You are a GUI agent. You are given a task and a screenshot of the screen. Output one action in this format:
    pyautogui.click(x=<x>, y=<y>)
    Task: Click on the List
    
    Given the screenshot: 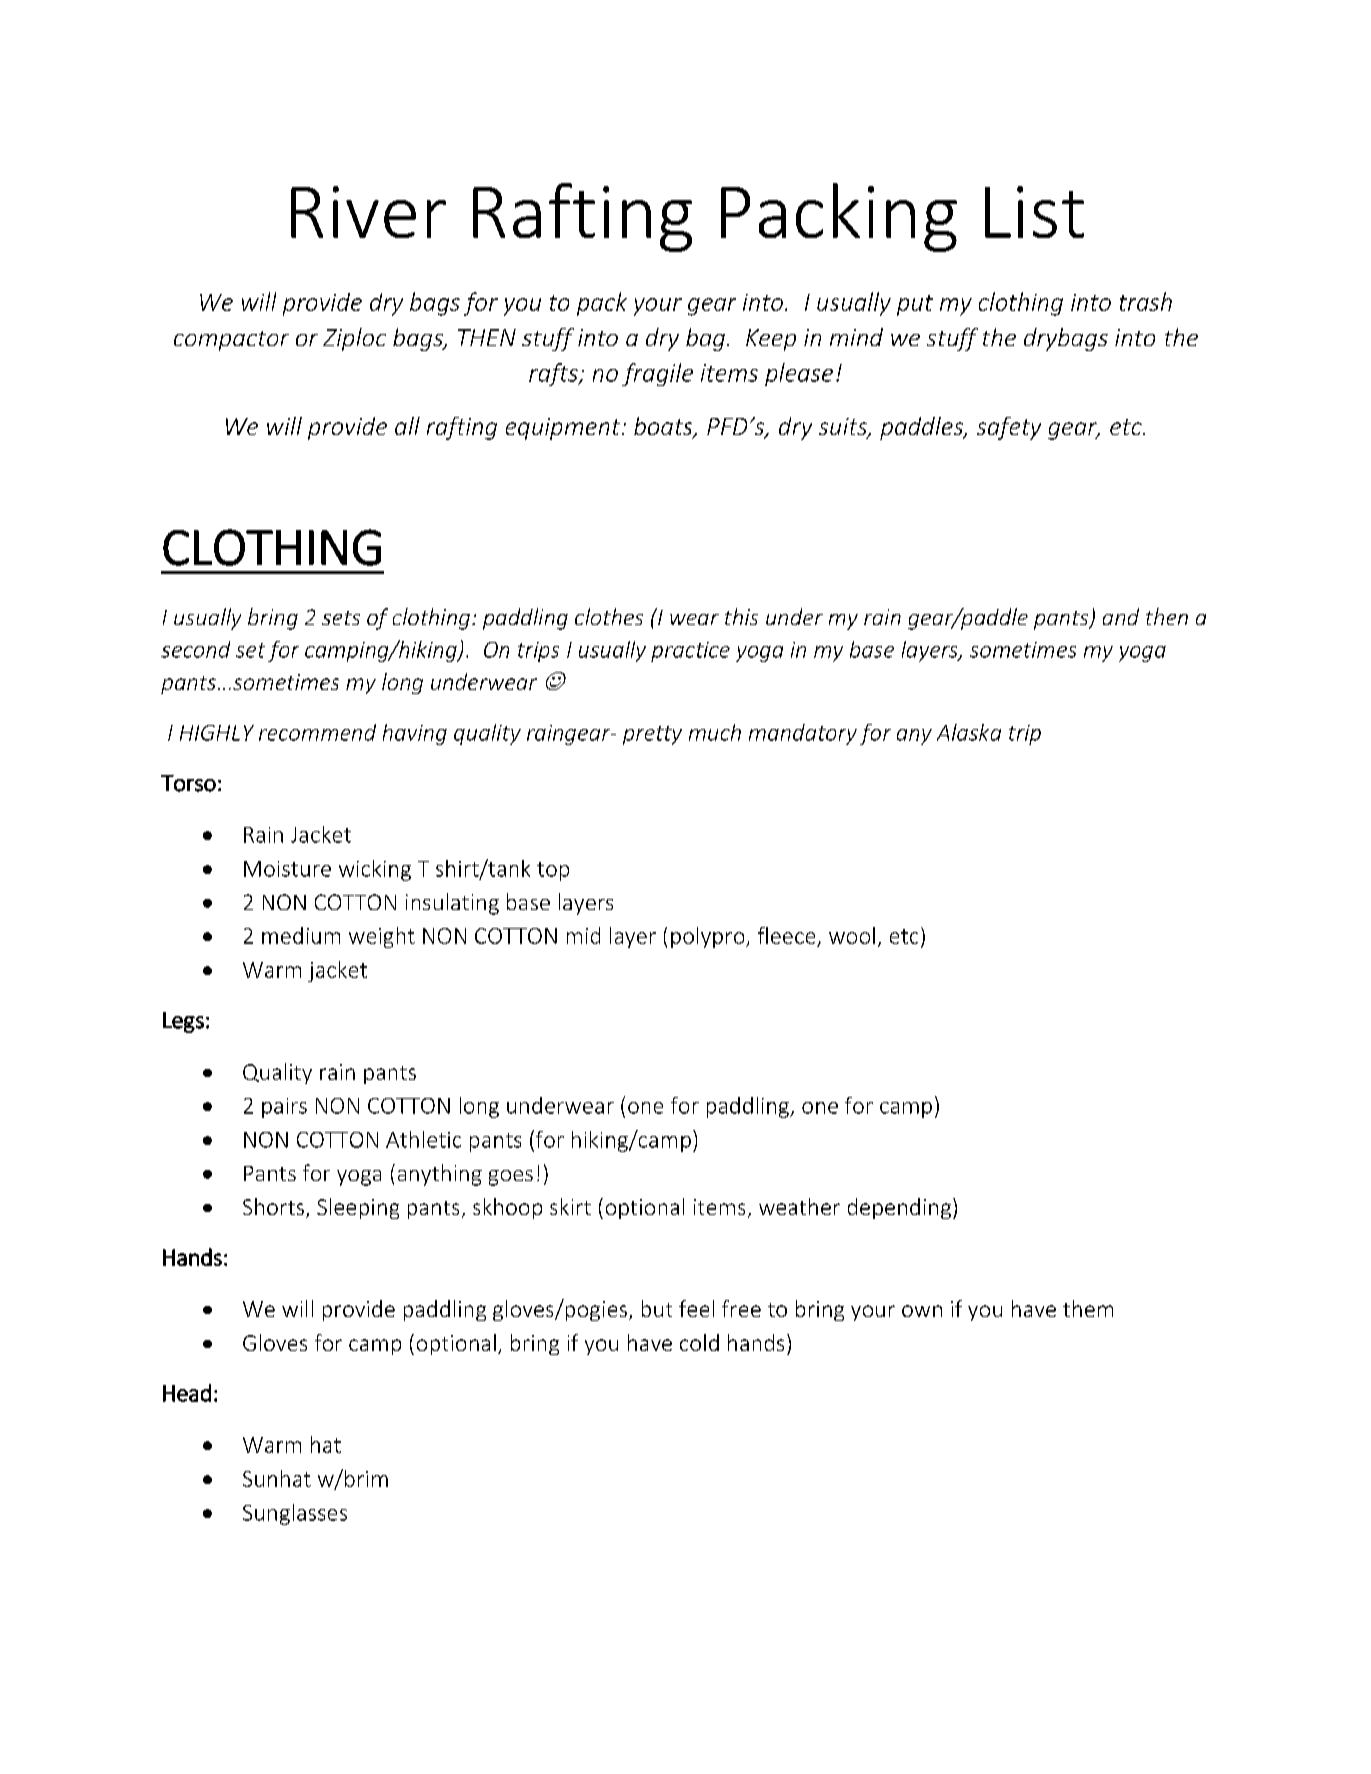 What is the action you would take?
    pyautogui.click(x=1034, y=212)
